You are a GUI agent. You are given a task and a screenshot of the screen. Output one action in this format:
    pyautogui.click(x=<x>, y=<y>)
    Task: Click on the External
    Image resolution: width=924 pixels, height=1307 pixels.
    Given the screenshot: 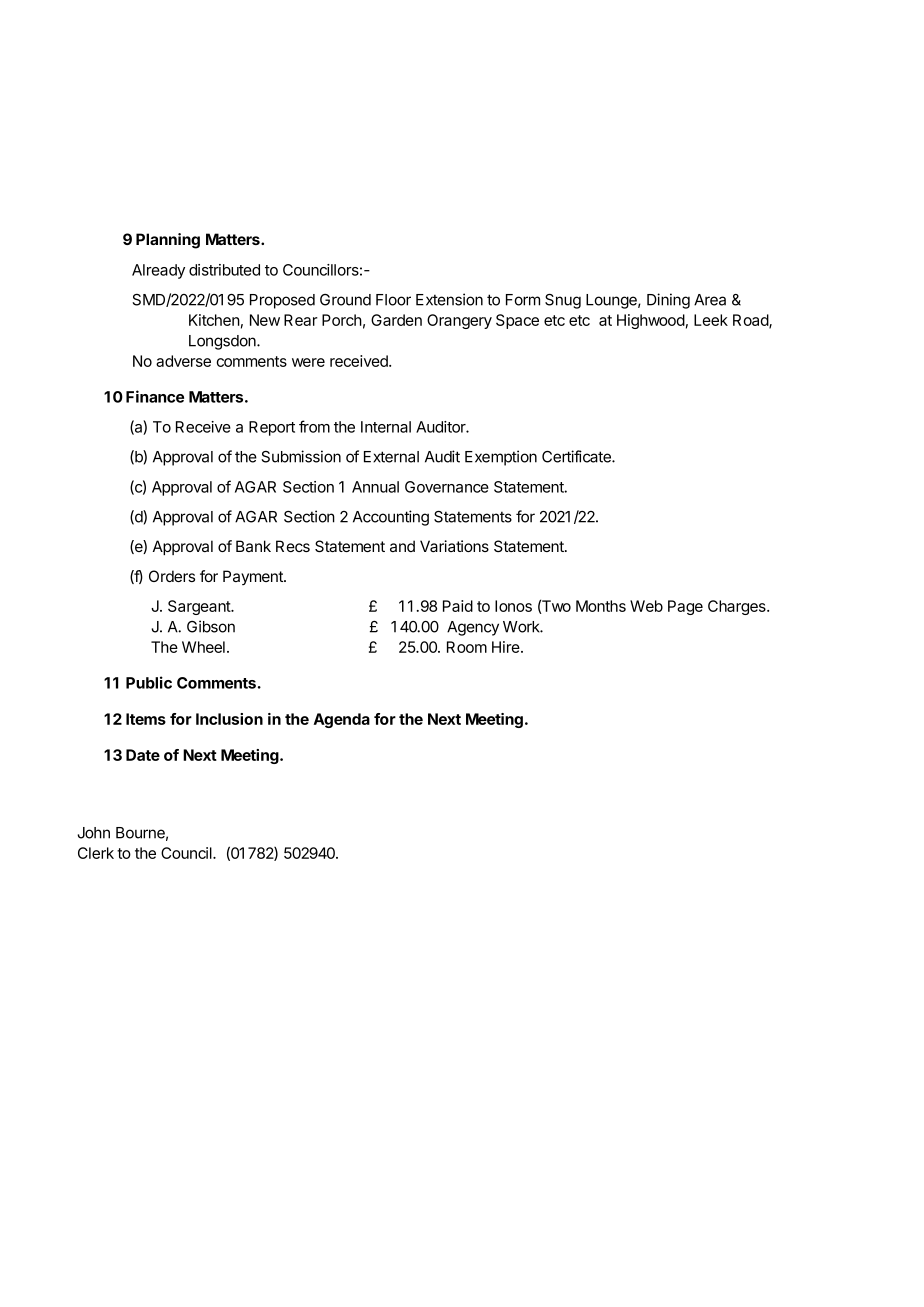 What is the action you would take?
    pyautogui.click(x=391, y=457)
